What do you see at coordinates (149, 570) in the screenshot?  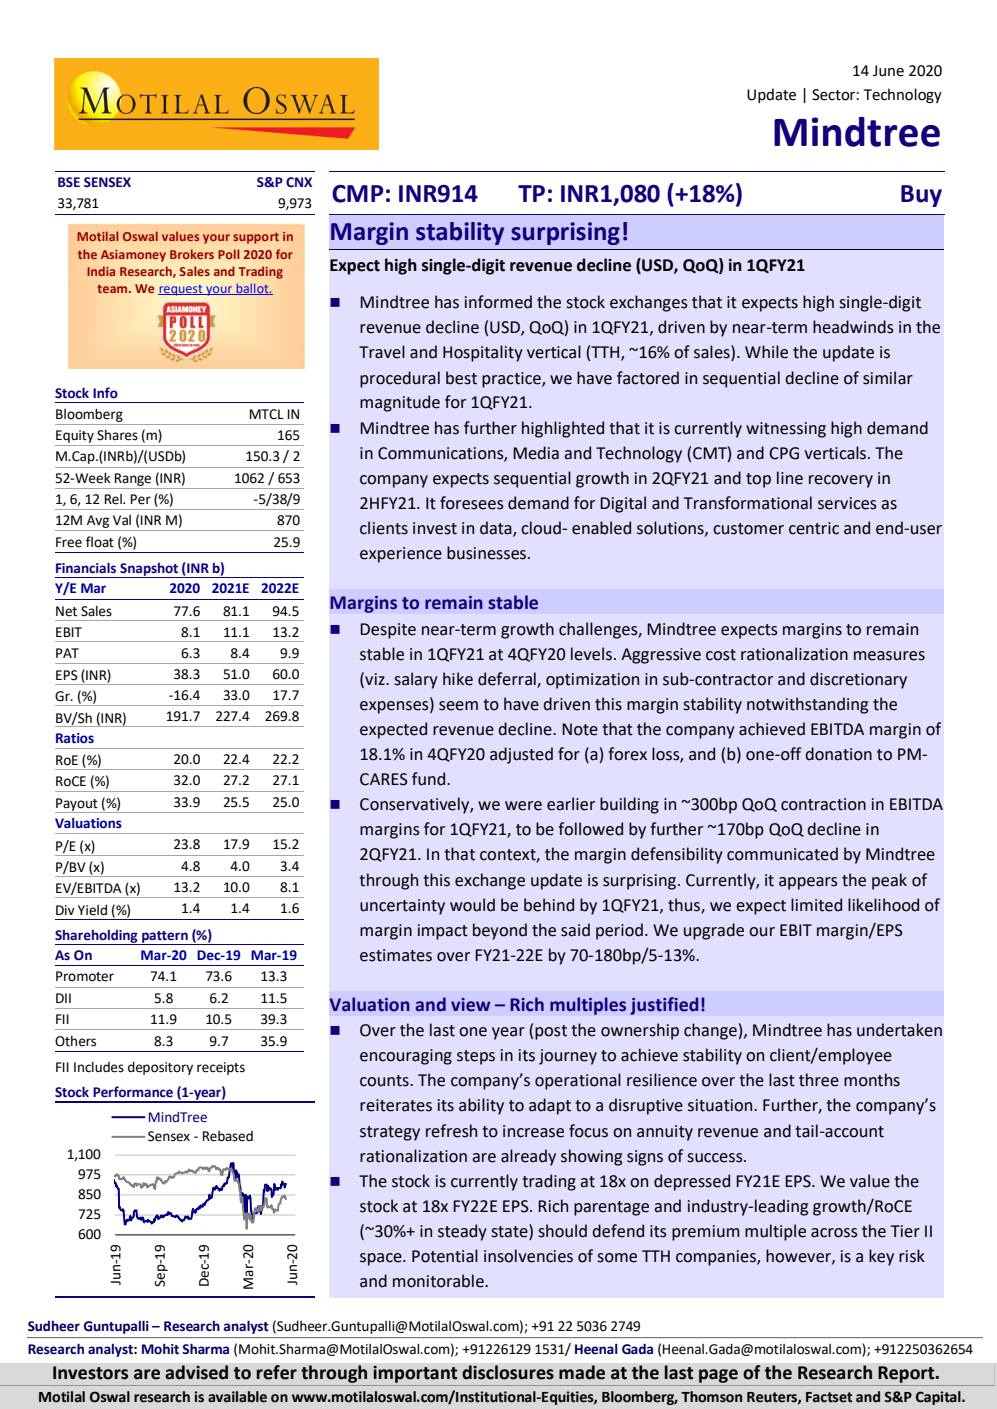 I see `Snapshot` at bounding box center [149, 570].
